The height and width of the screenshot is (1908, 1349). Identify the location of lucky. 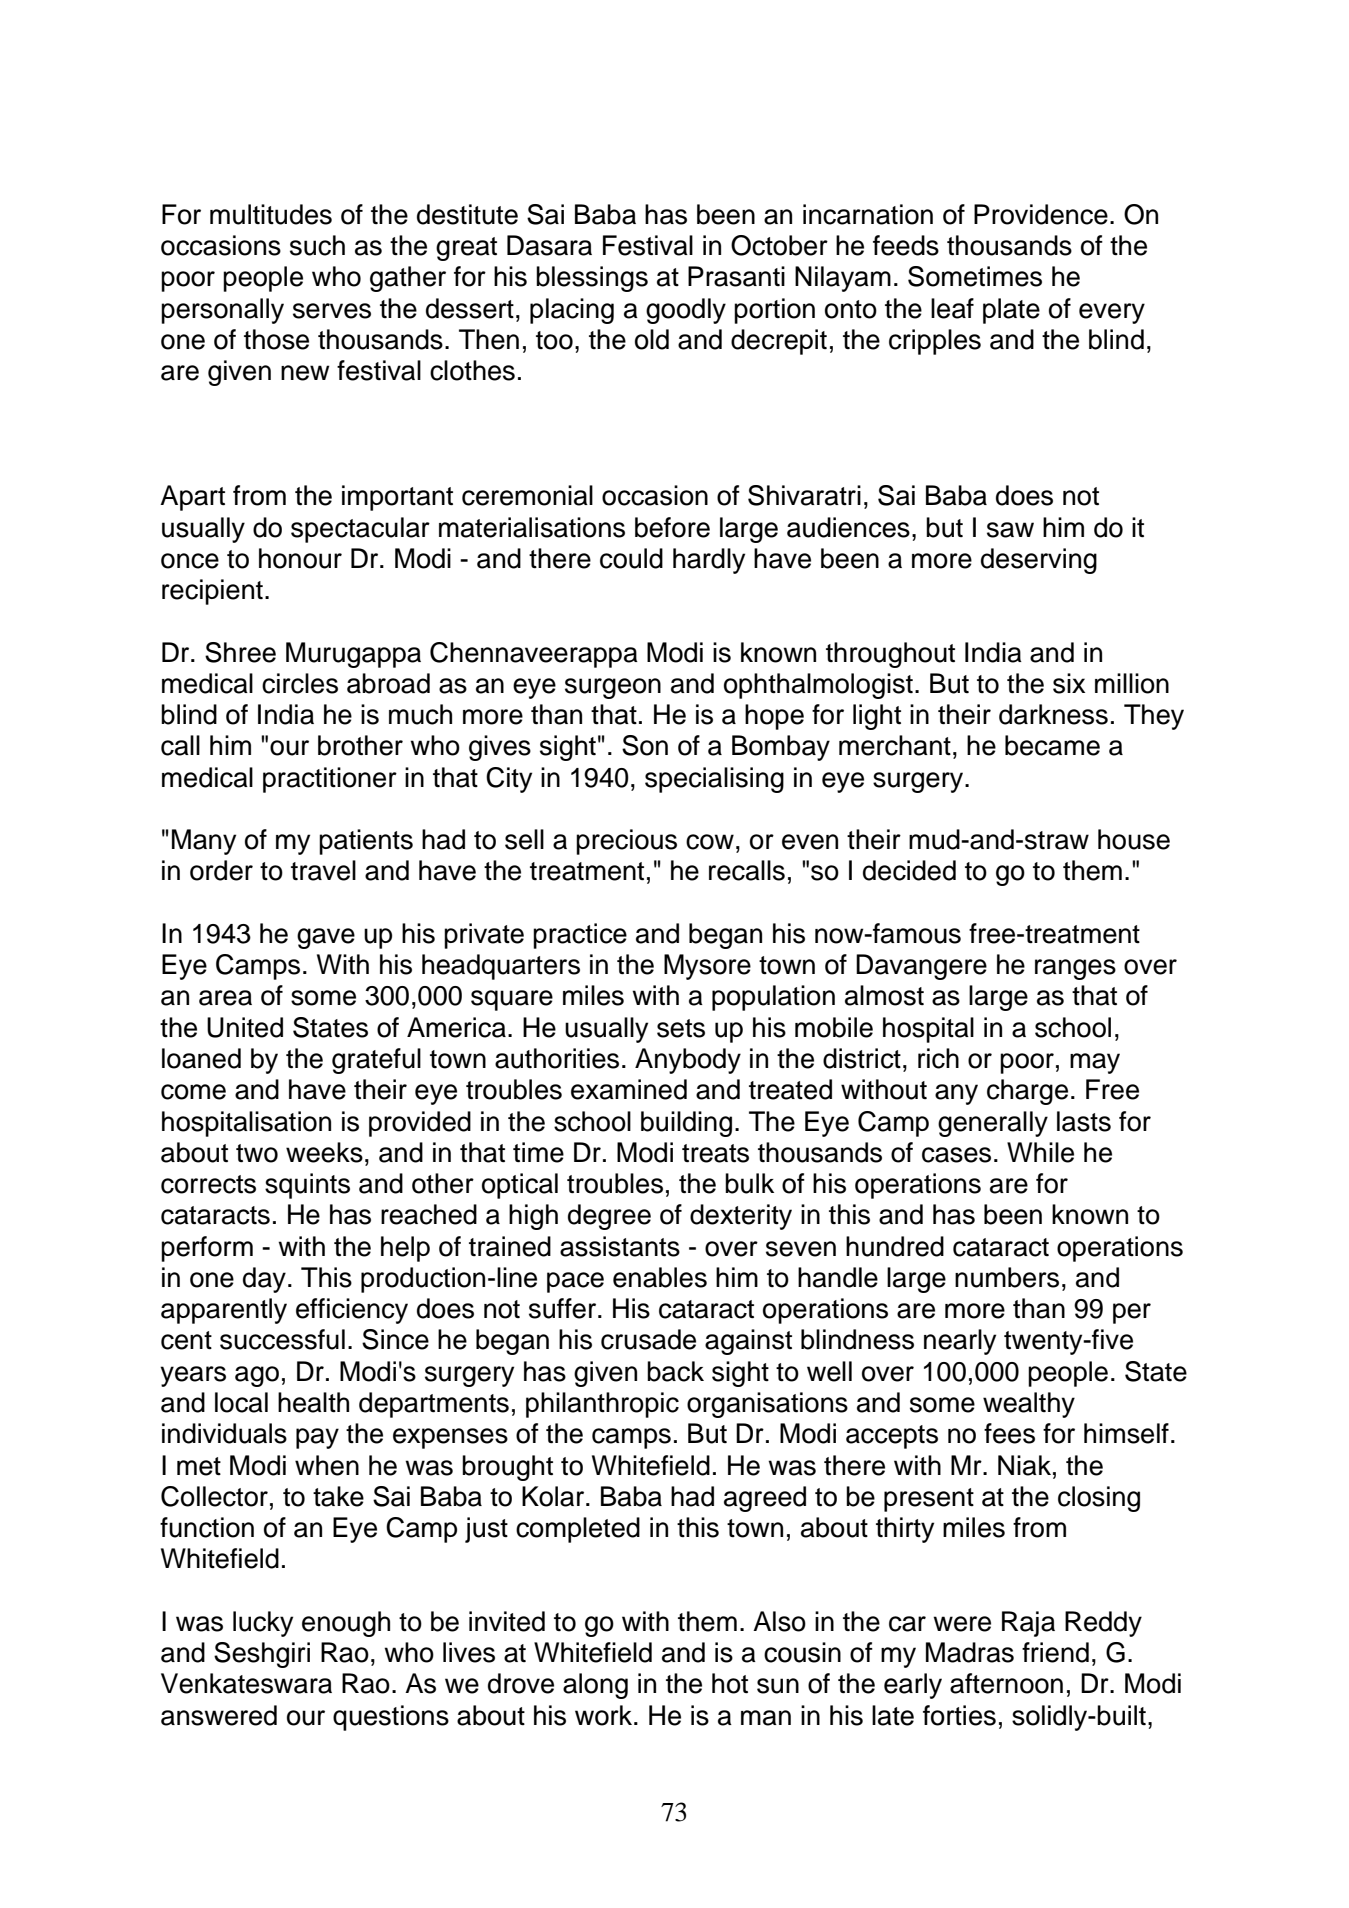
(263, 1624).
